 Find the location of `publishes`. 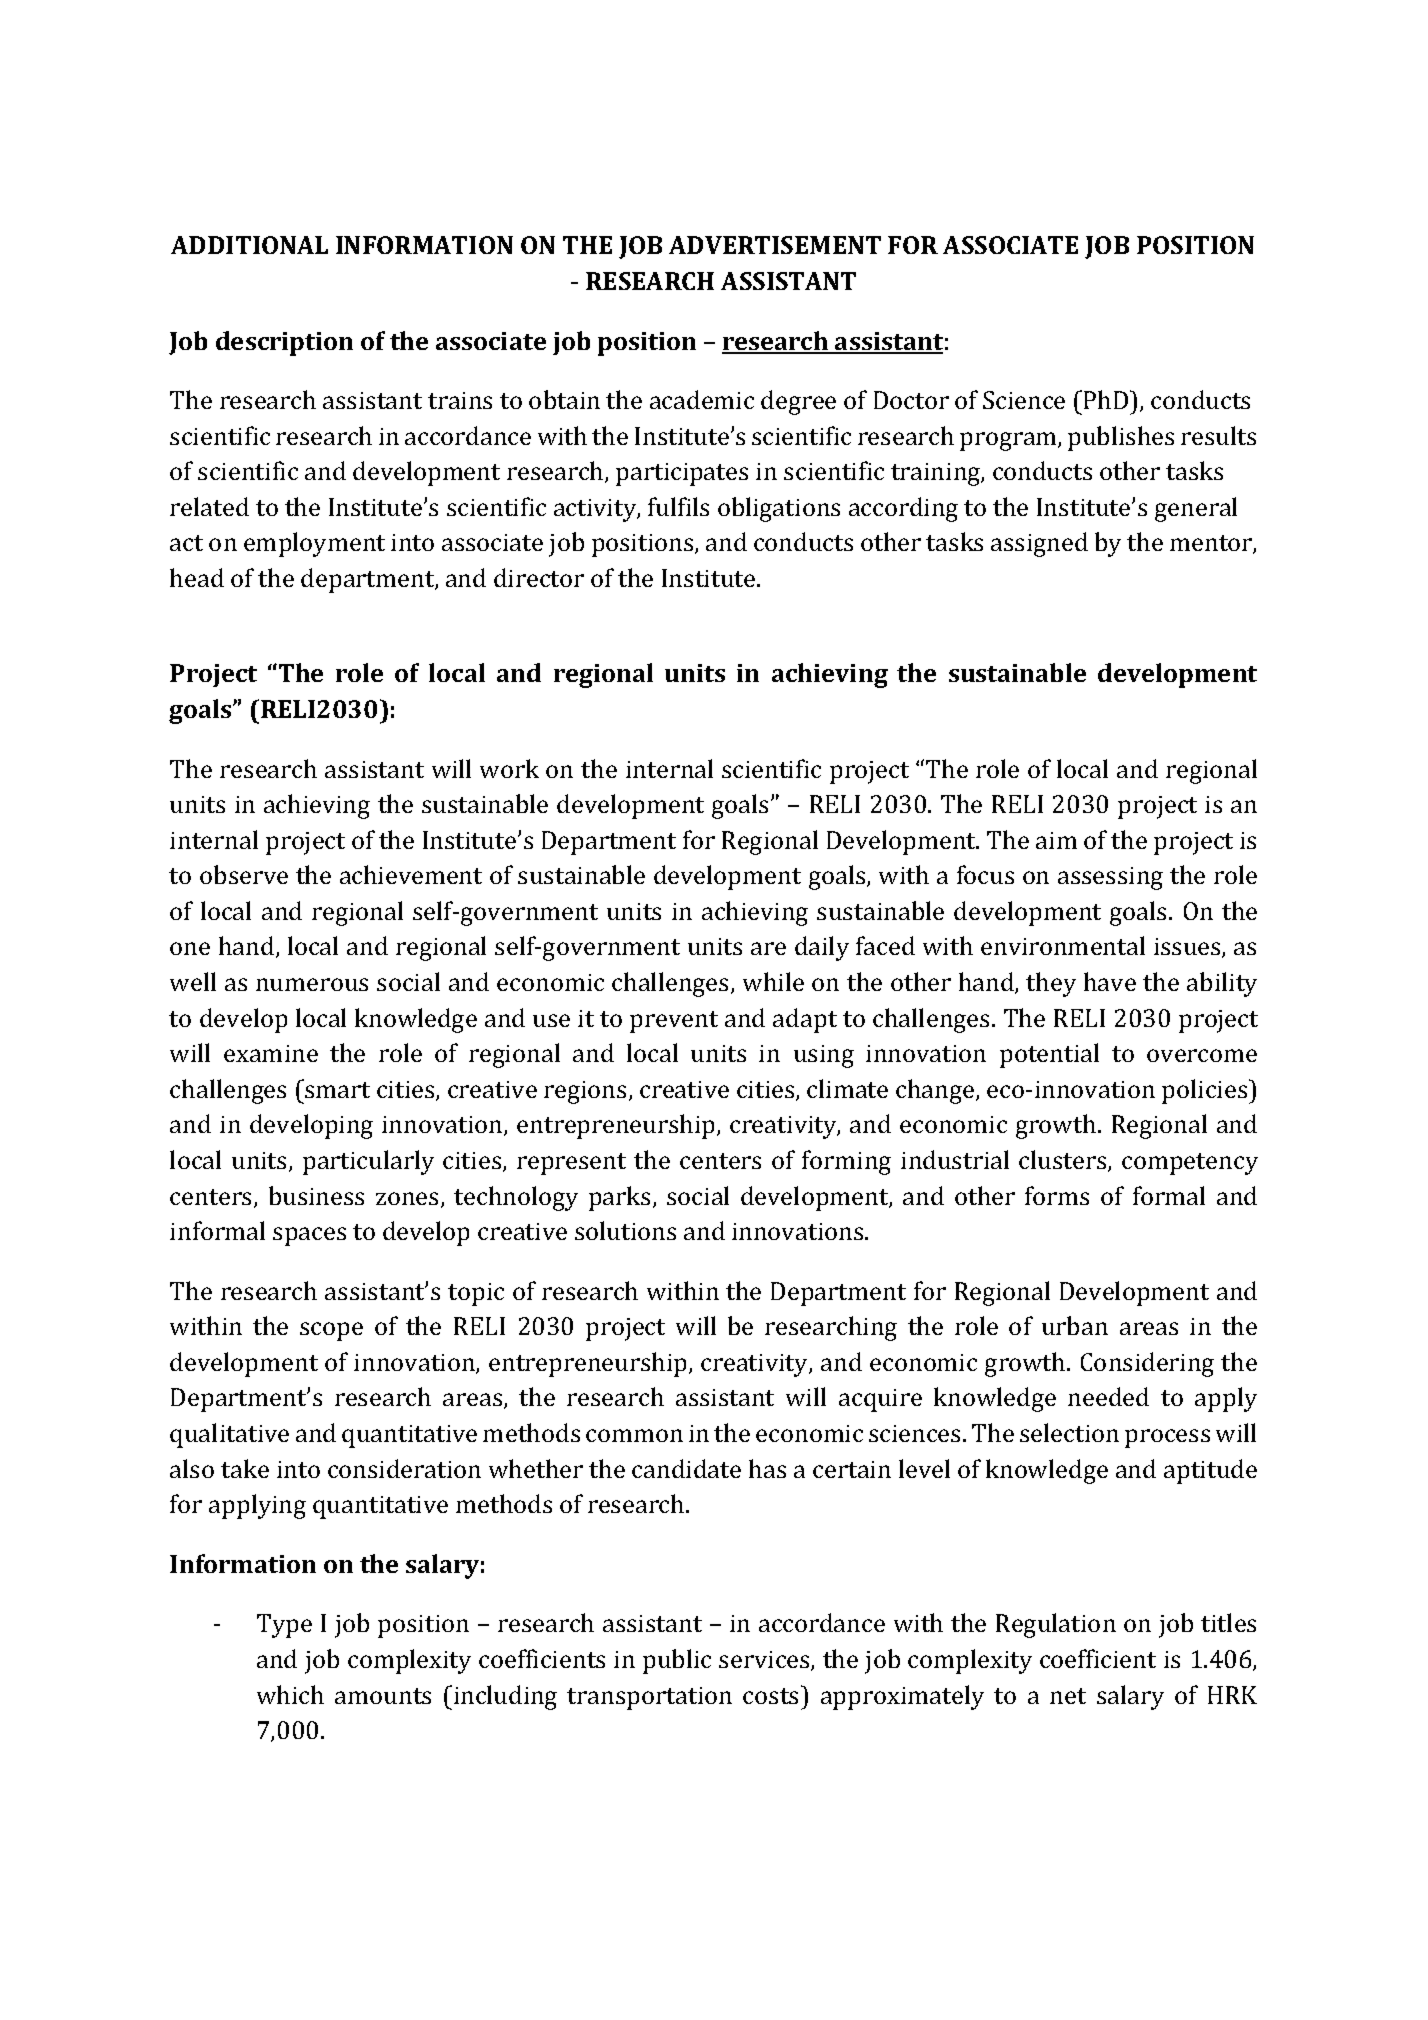

publishes is located at coordinates (1121, 438).
